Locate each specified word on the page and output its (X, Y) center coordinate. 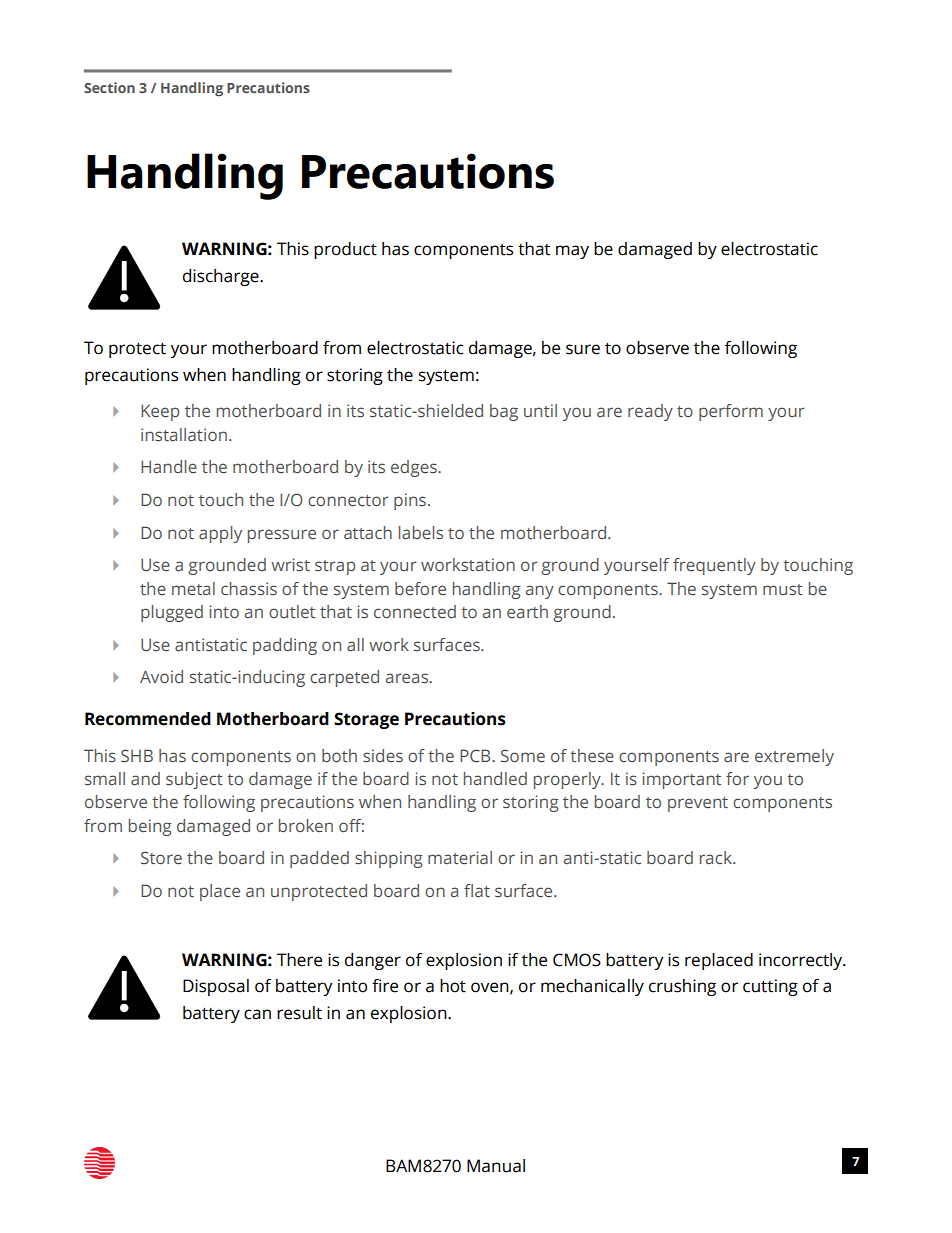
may (572, 252)
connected (415, 611)
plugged (172, 613)
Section (109, 87)
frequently (714, 566)
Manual (496, 1166)
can (257, 1014)
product (345, 250)
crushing (682, 987)
